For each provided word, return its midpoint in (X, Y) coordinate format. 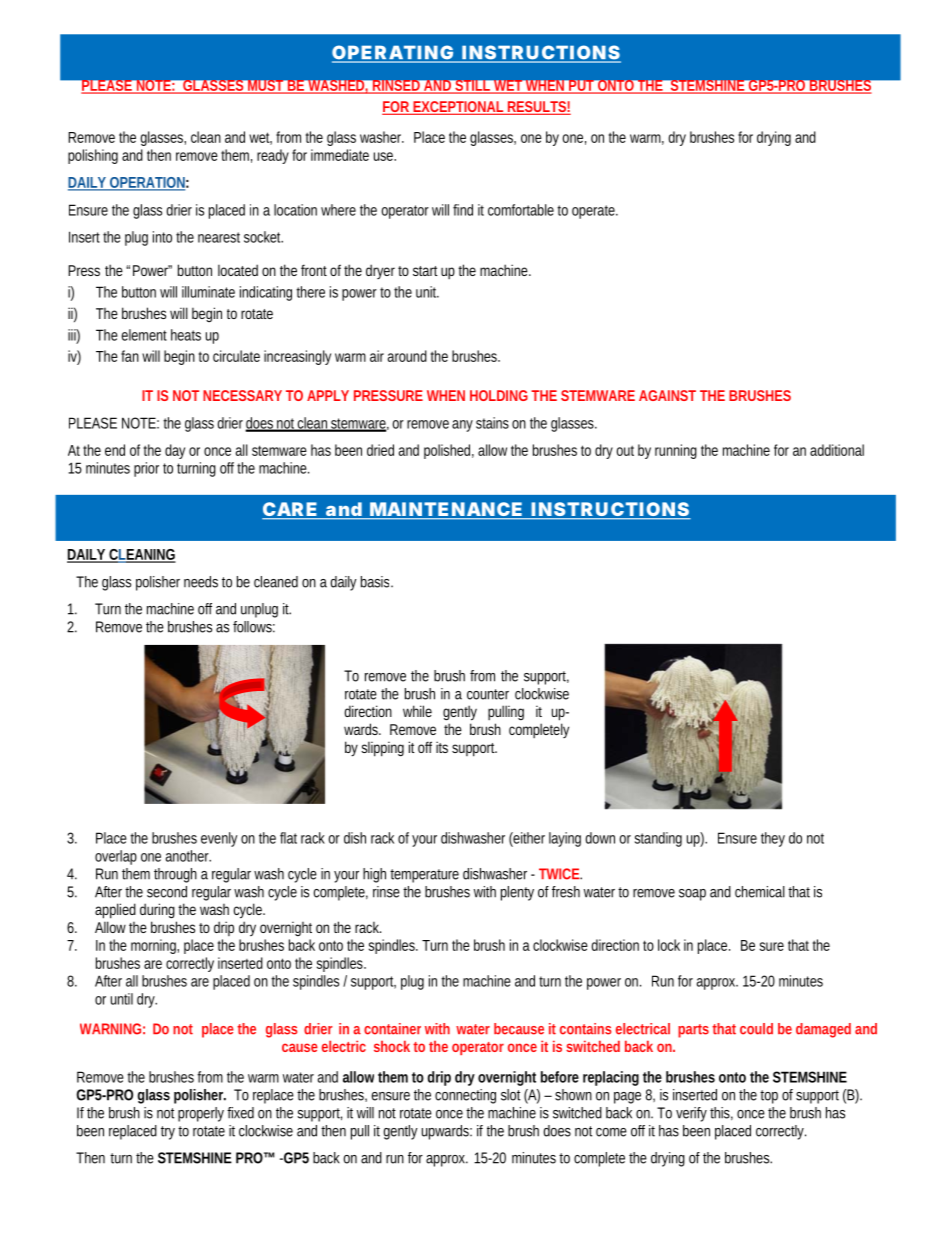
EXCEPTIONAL (459, 108)
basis (377, 582)
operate (595, 212)
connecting (465, 1096)
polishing (93, 156)
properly (201, 1114)
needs (201, 582)
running (676, 451)
